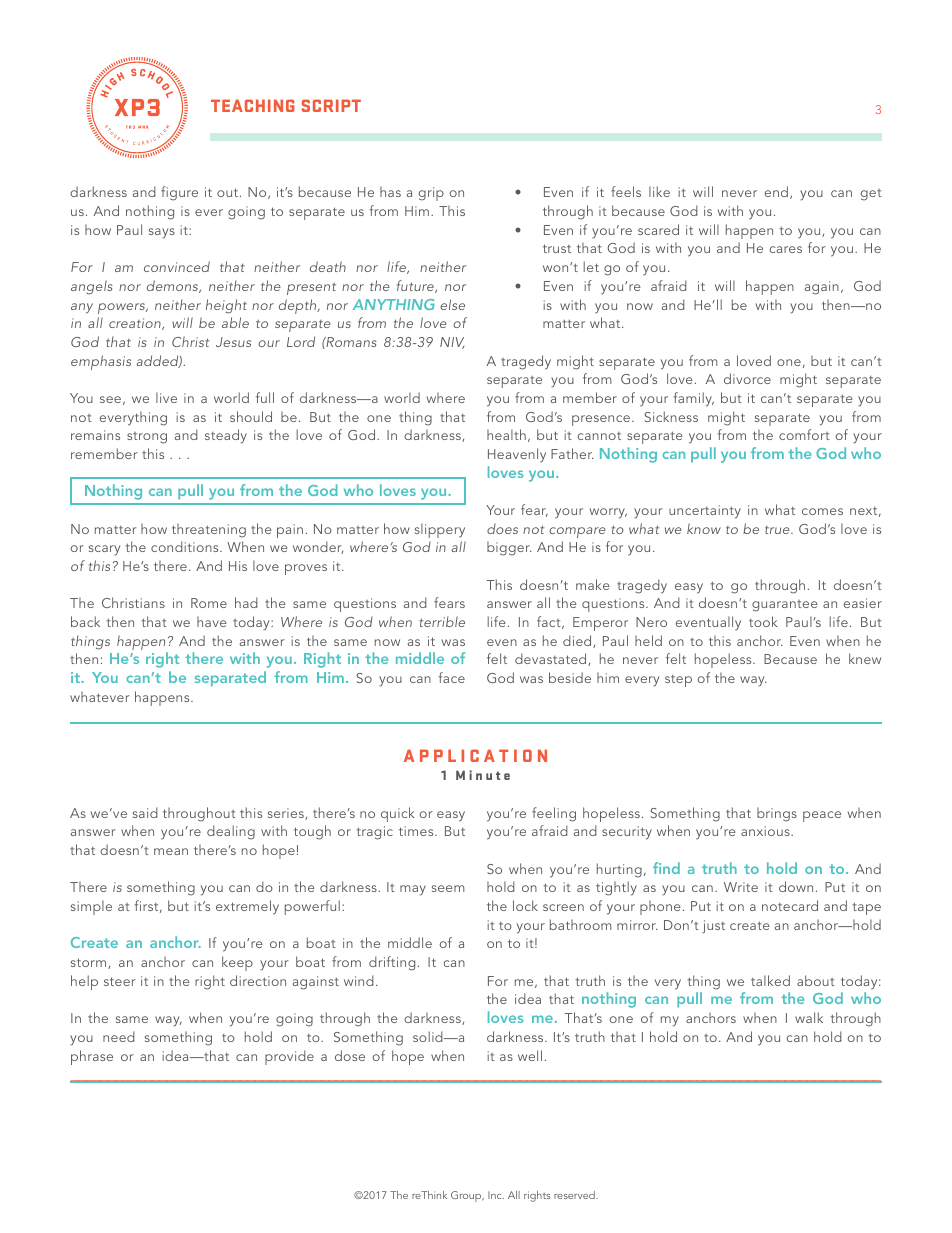 This screenshot has width=952, height=1233. I want to click on extremely, so click(247, 907).
